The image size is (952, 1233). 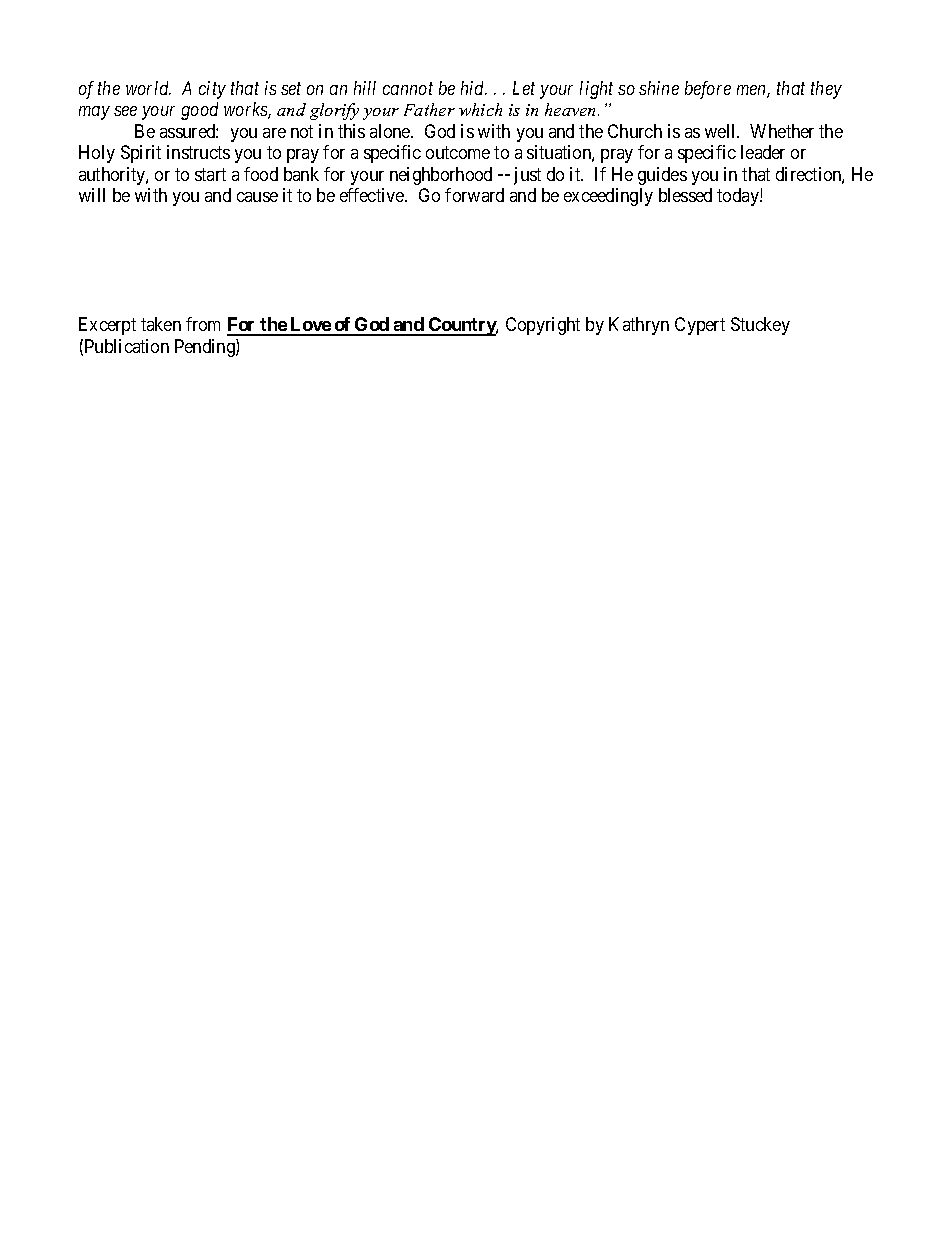 I want to click on Copyright, so click(x=543, y=326).
